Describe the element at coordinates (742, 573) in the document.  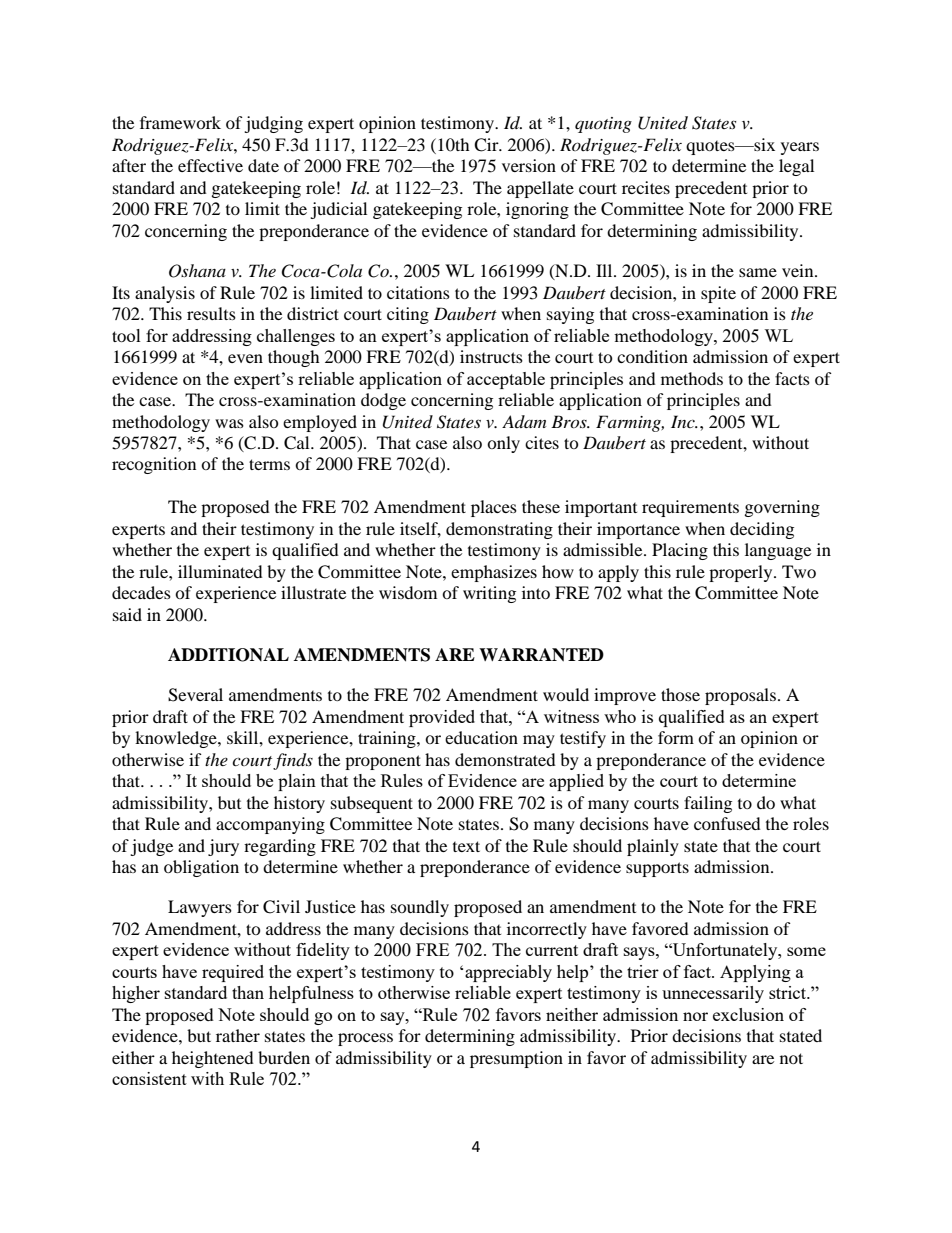
I see `properly` at that location.
